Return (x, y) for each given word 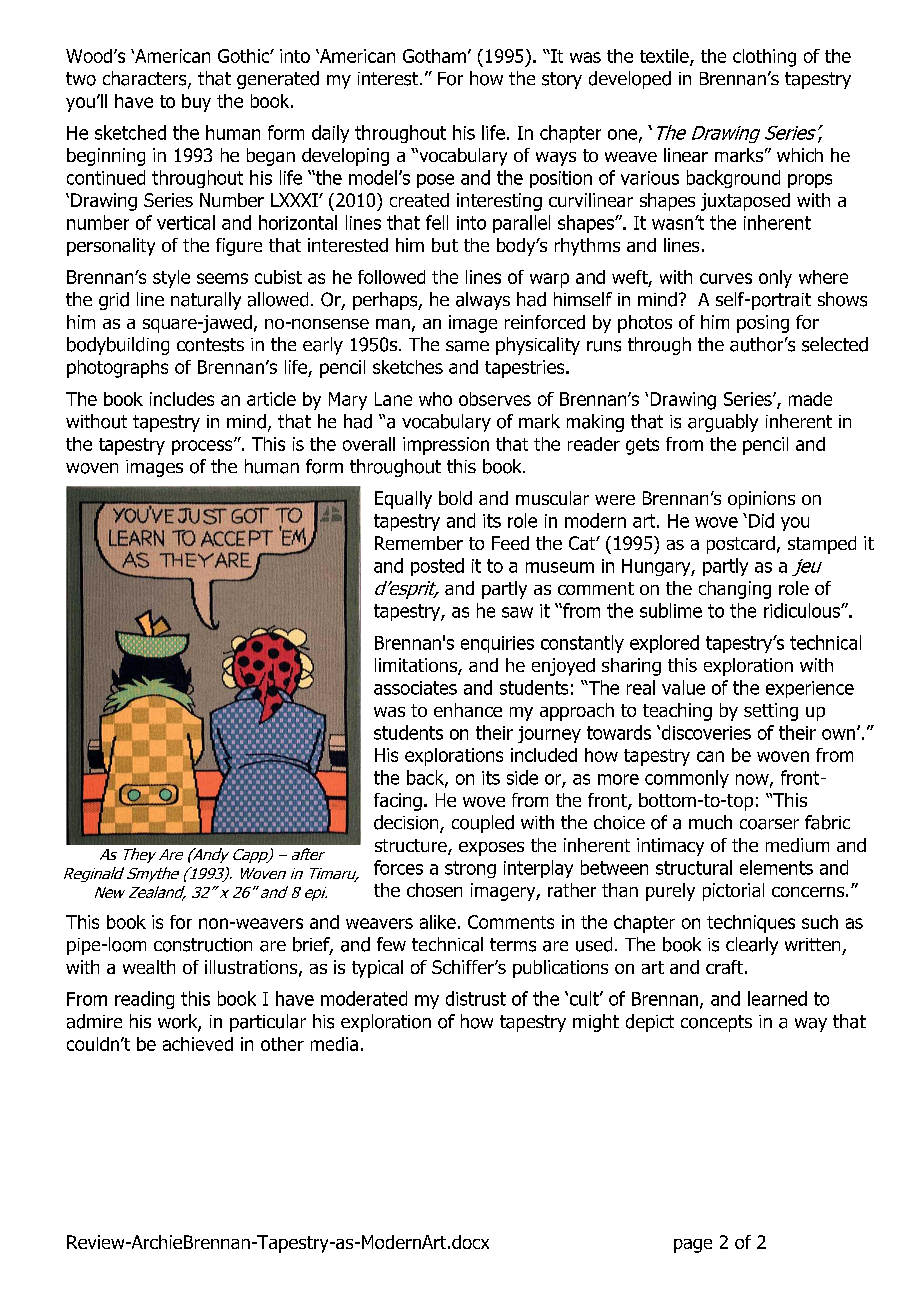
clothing (764, 58)
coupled (483, 824)
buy (196, 103)
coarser (769, 824)
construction (203, 945)
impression (446, 446)
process (203, 447)
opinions (761, 500)
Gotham (434, 56)
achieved (198, 1044)
